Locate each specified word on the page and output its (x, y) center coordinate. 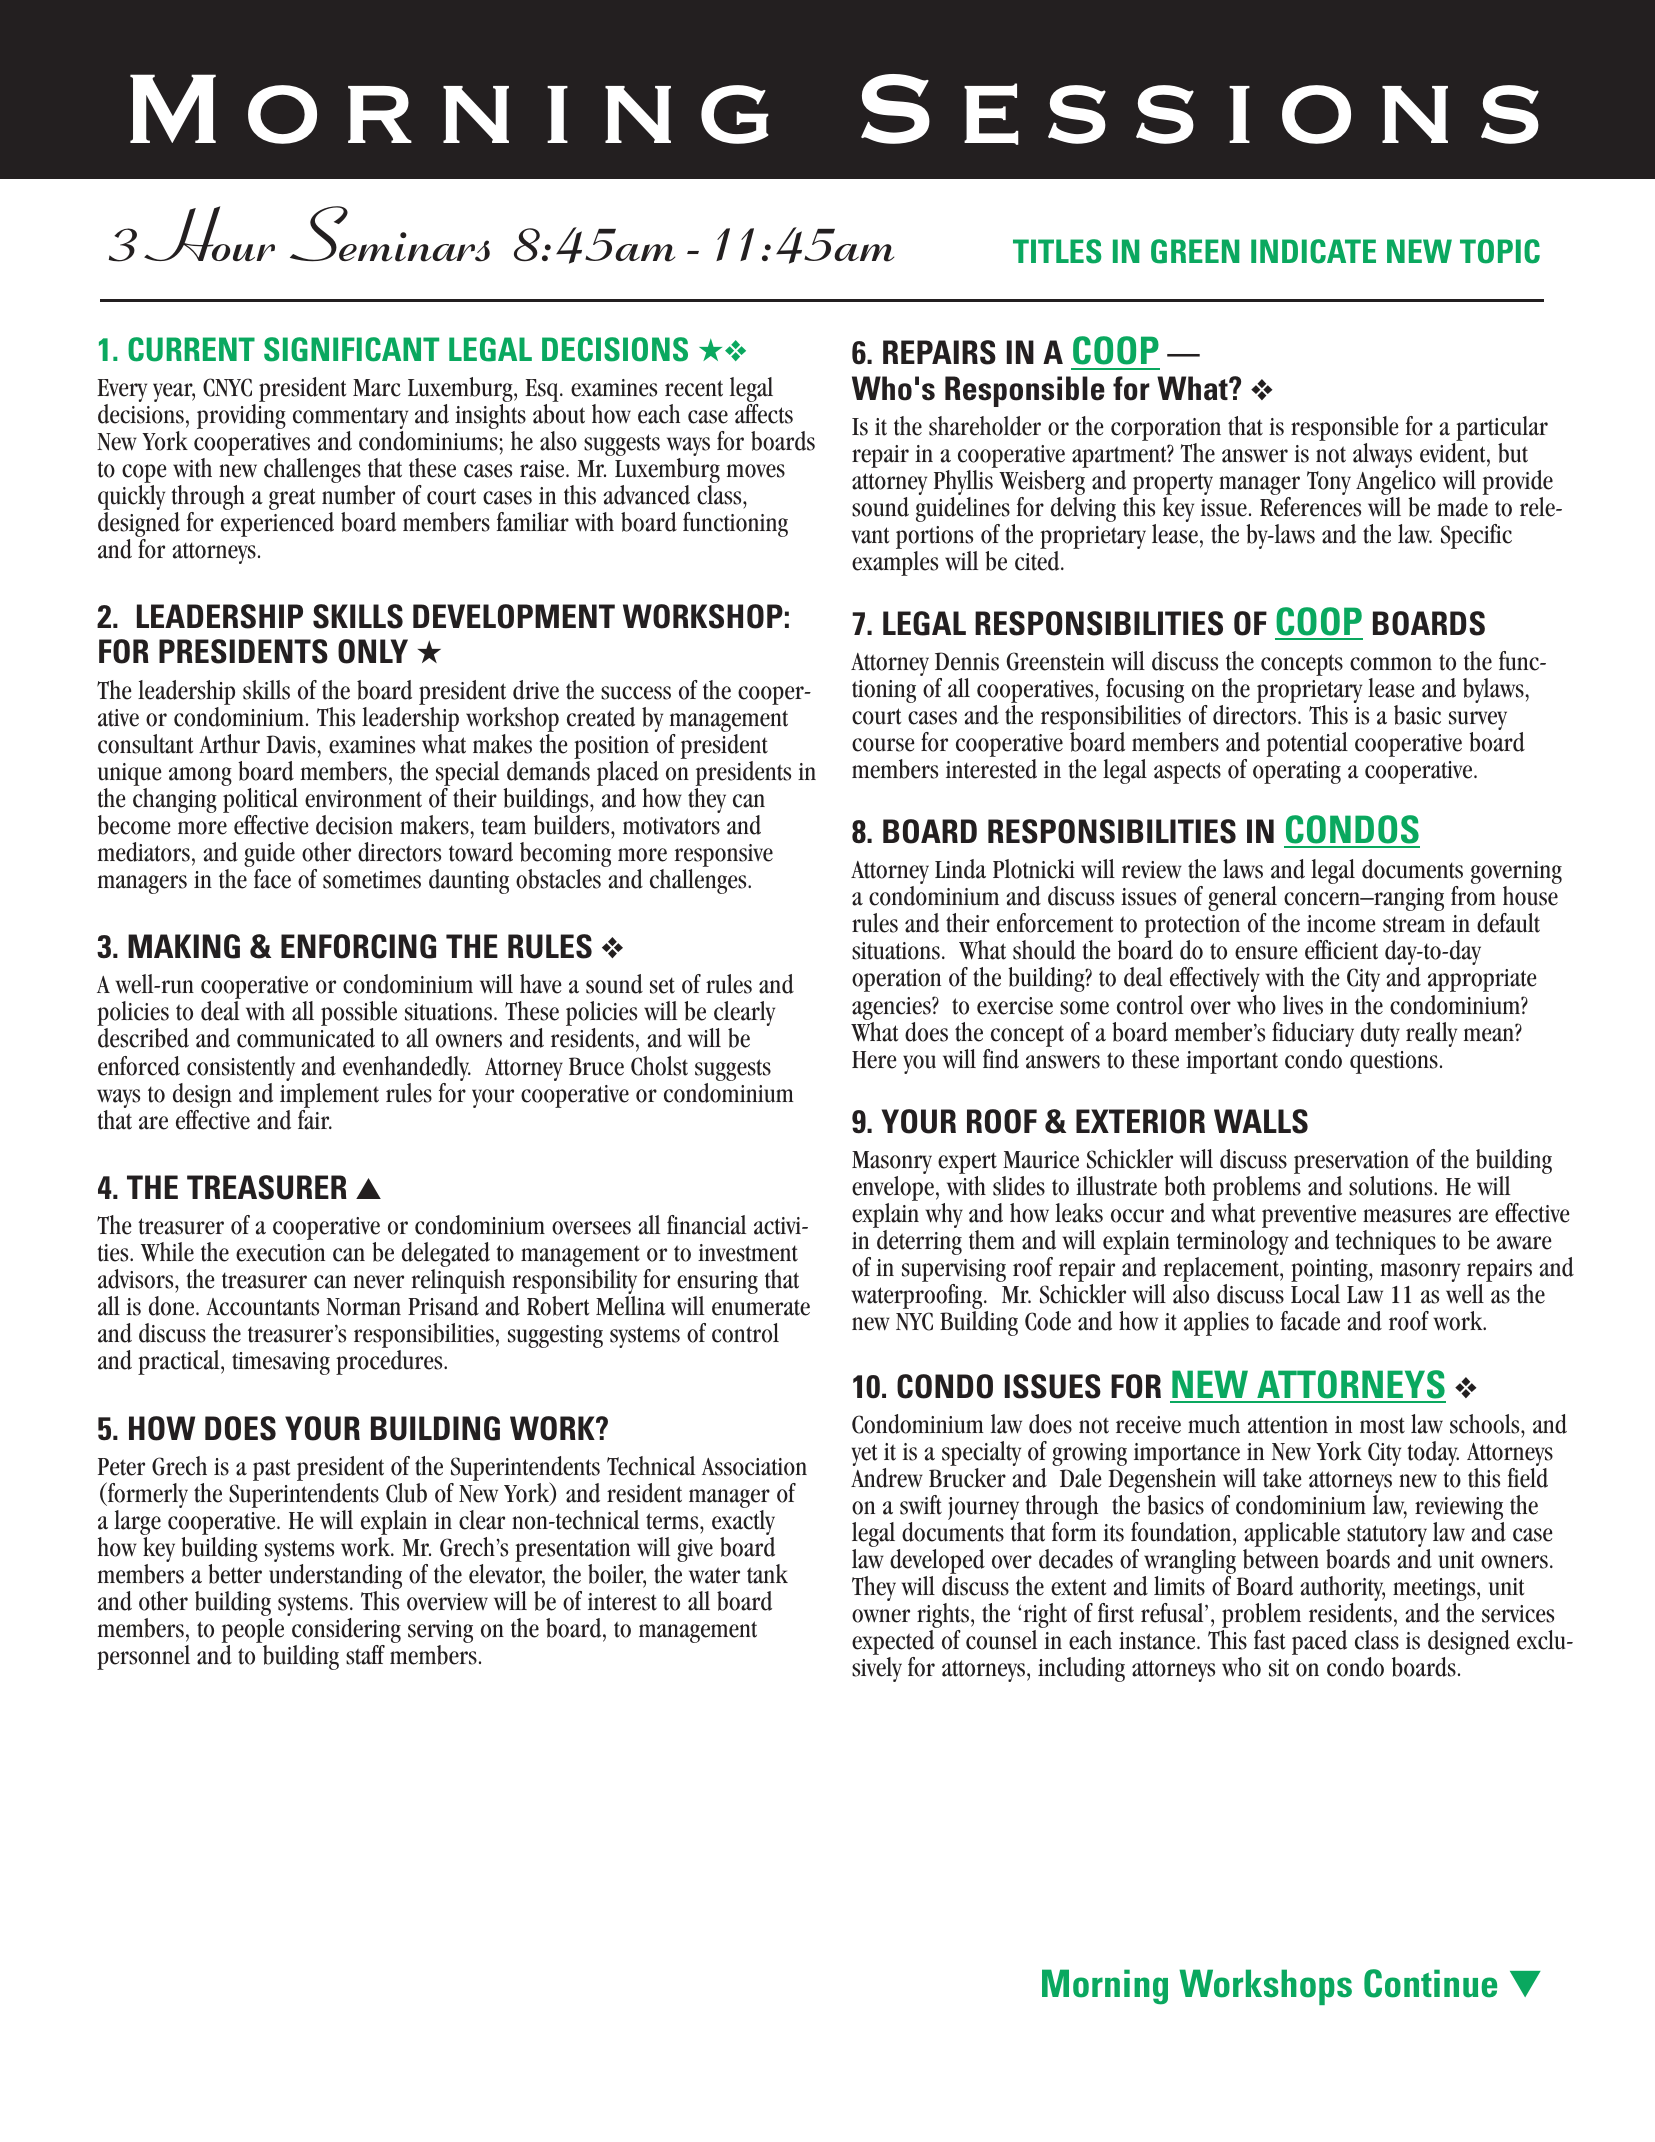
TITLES (1057, 251)
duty (1380, 1034)
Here (874, 1060)
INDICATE (1313, 251)
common (1391, 664)
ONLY (373, 651)
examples (895, 563)
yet (864, 1455)
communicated (306, 1038)
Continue (1430, 1983)
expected (893, 1644)
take (1282, 1478)
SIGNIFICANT (351, 349)
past (271, 1470)
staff (365, 1655)
